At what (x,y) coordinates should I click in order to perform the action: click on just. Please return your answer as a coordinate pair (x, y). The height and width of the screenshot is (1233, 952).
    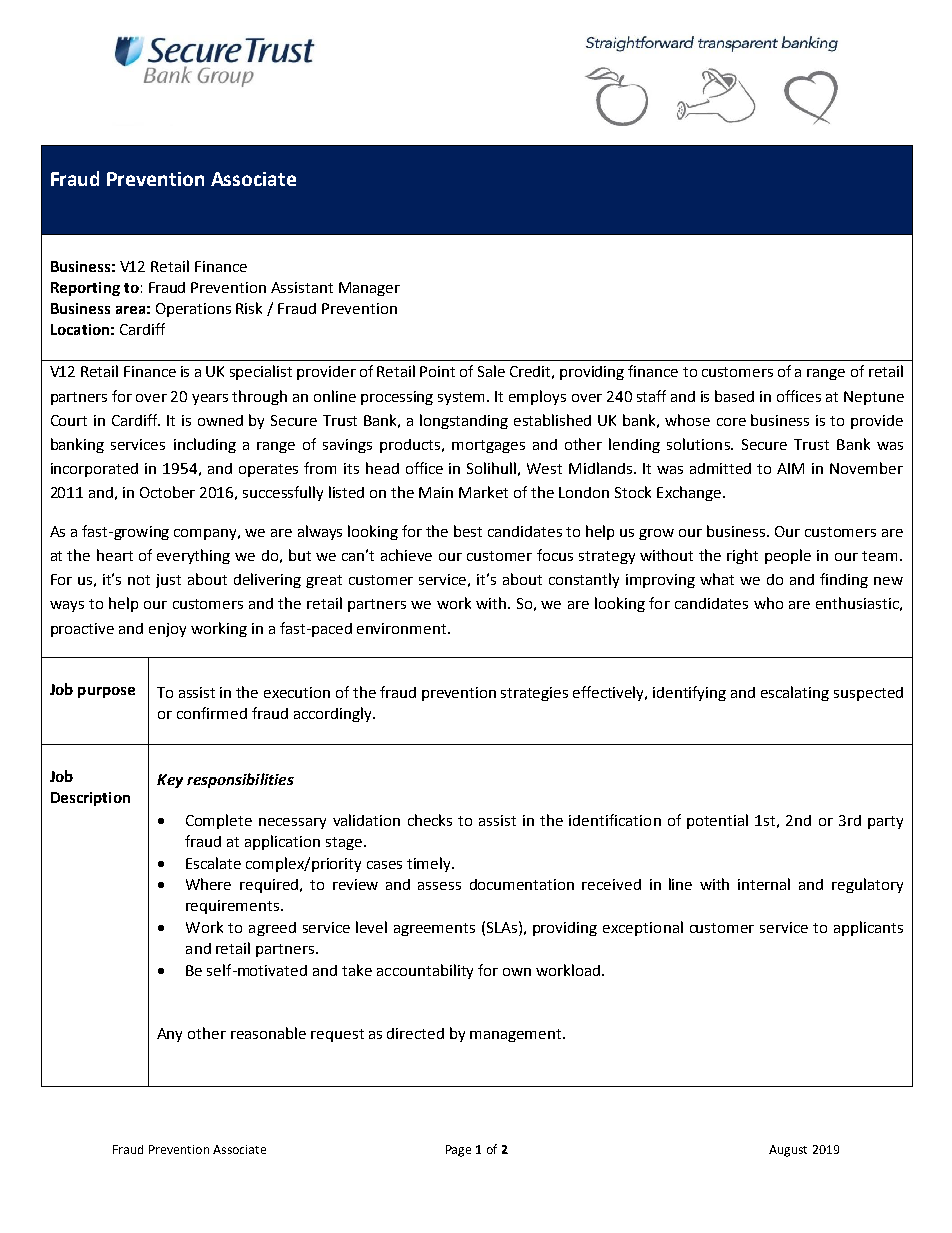
    Looking at the image, I should click on (168, 581).
